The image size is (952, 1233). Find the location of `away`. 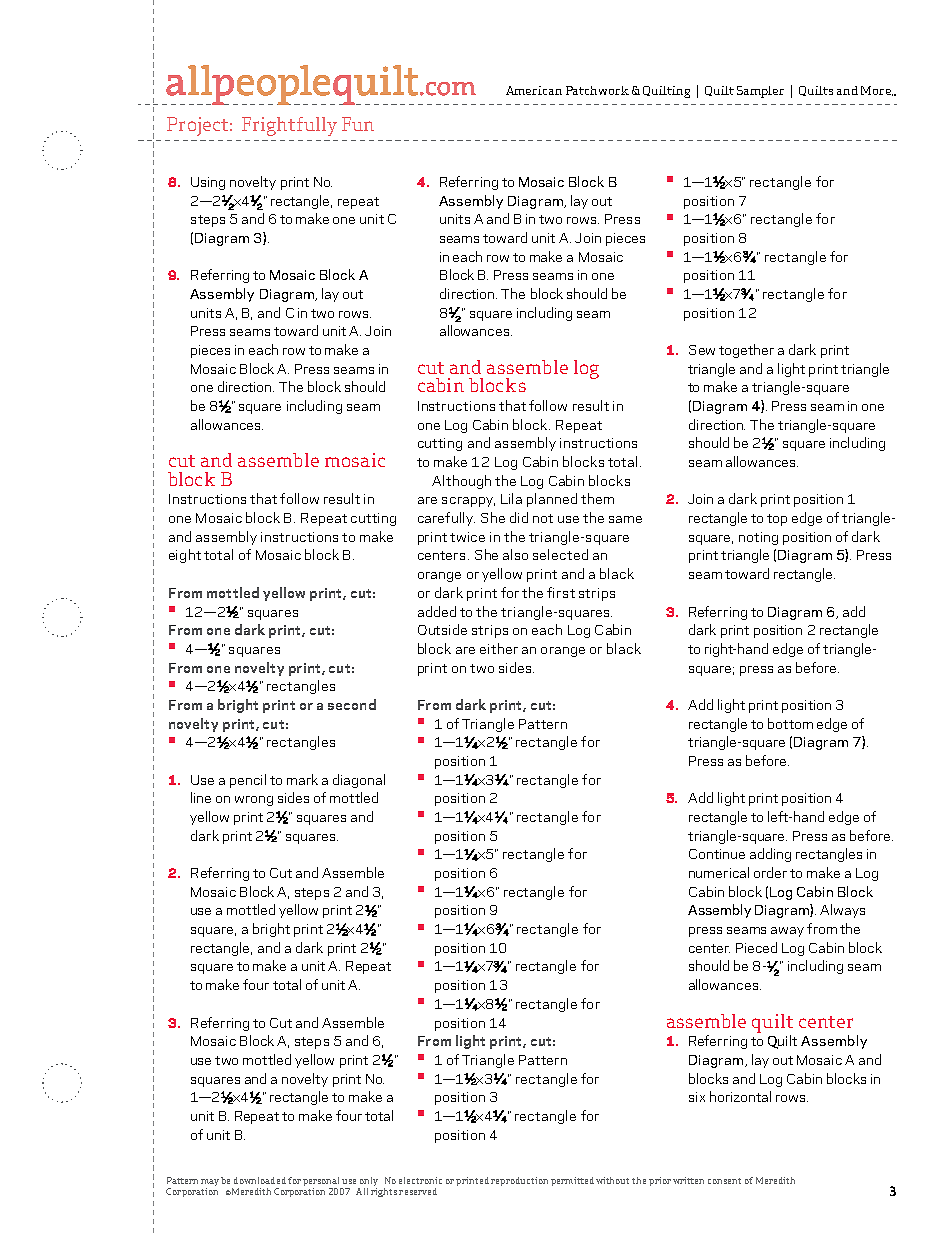

away is located at coordinates (787, 932).
